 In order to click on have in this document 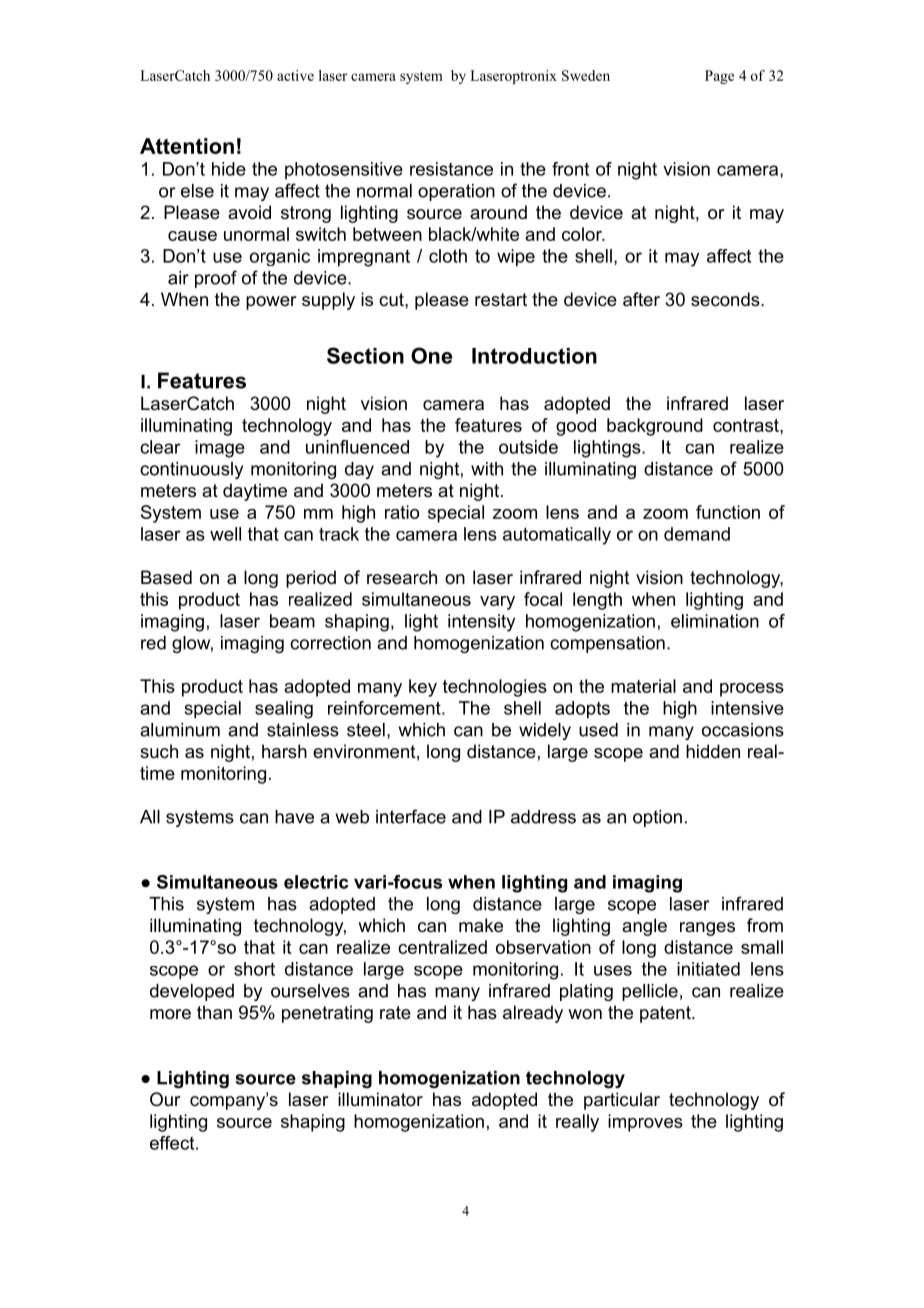, I will do `click(294, 817)`.
